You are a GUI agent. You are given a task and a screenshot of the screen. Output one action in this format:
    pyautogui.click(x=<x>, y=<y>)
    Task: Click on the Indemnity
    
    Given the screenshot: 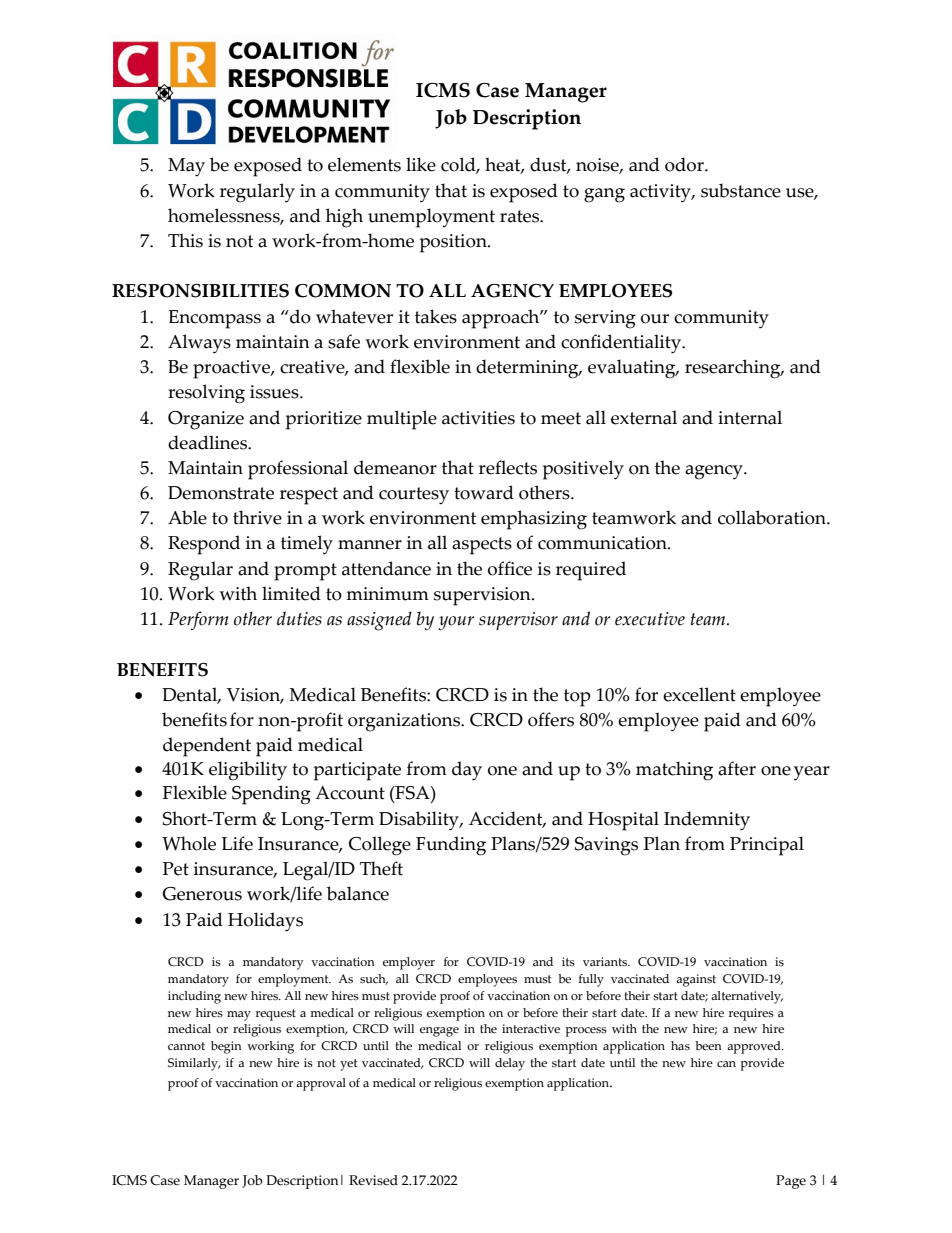 What is the action you would take?
    pyautogui.click(x=707, y=821)
